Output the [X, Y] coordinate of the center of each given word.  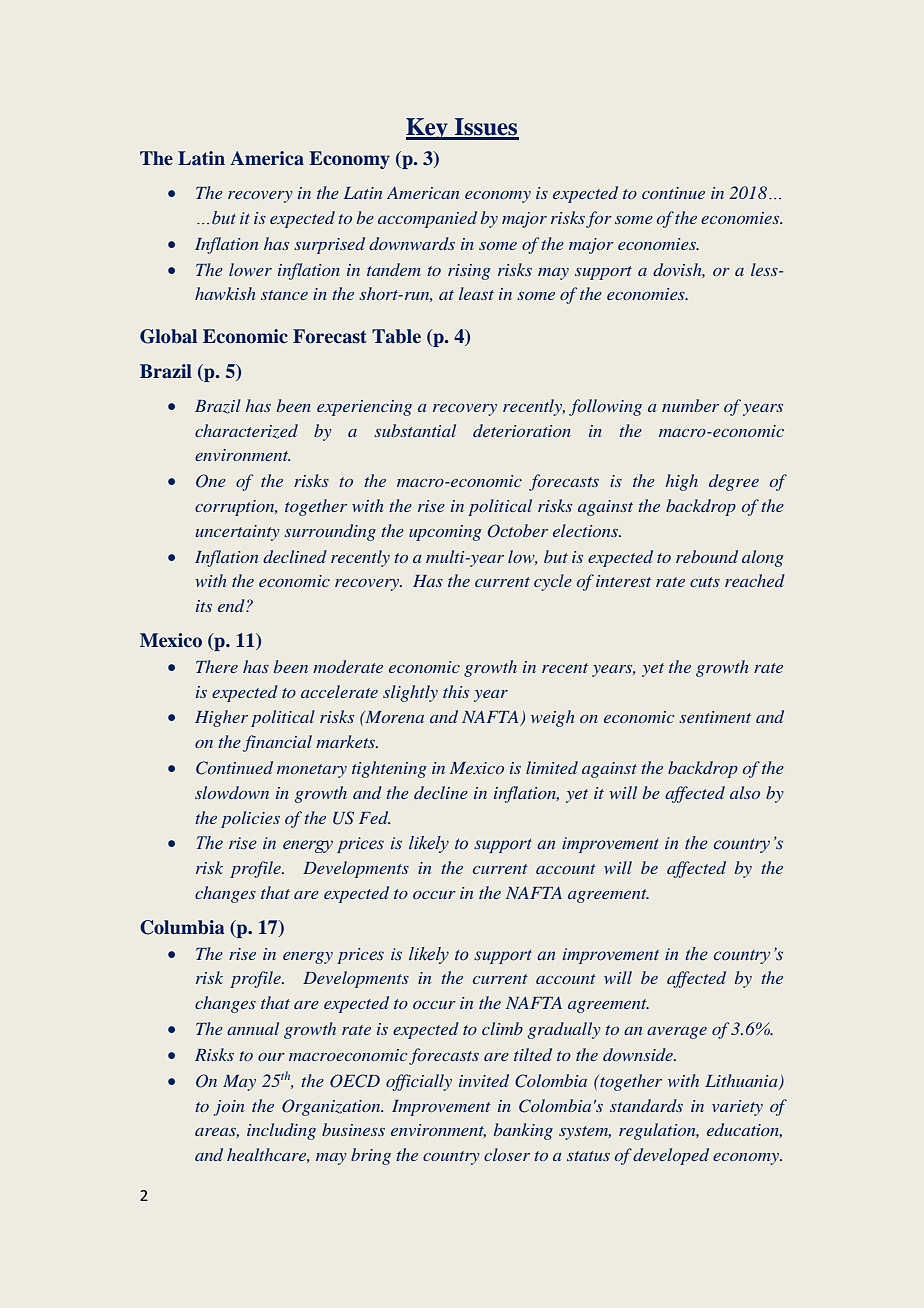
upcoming [445, 533]
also [745, 792]
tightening [389, 769]
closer [507, 1154]
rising [469, 272]
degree [734, 482]
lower [250, 269]
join [228, 1108]
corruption [236, 508]
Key [428, 129]
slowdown [232, 792]
